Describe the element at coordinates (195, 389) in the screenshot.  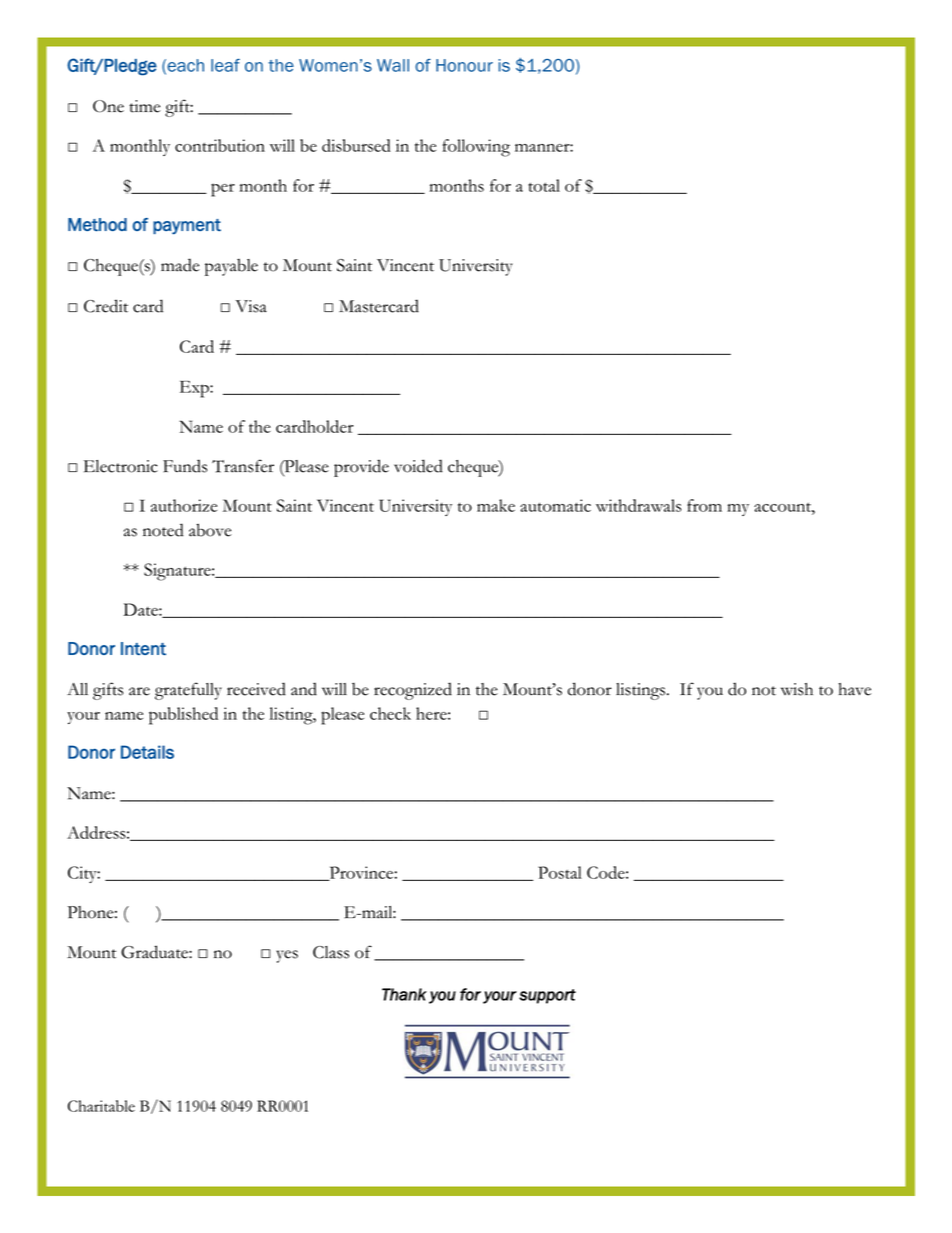
I see `Exp` at that location.
